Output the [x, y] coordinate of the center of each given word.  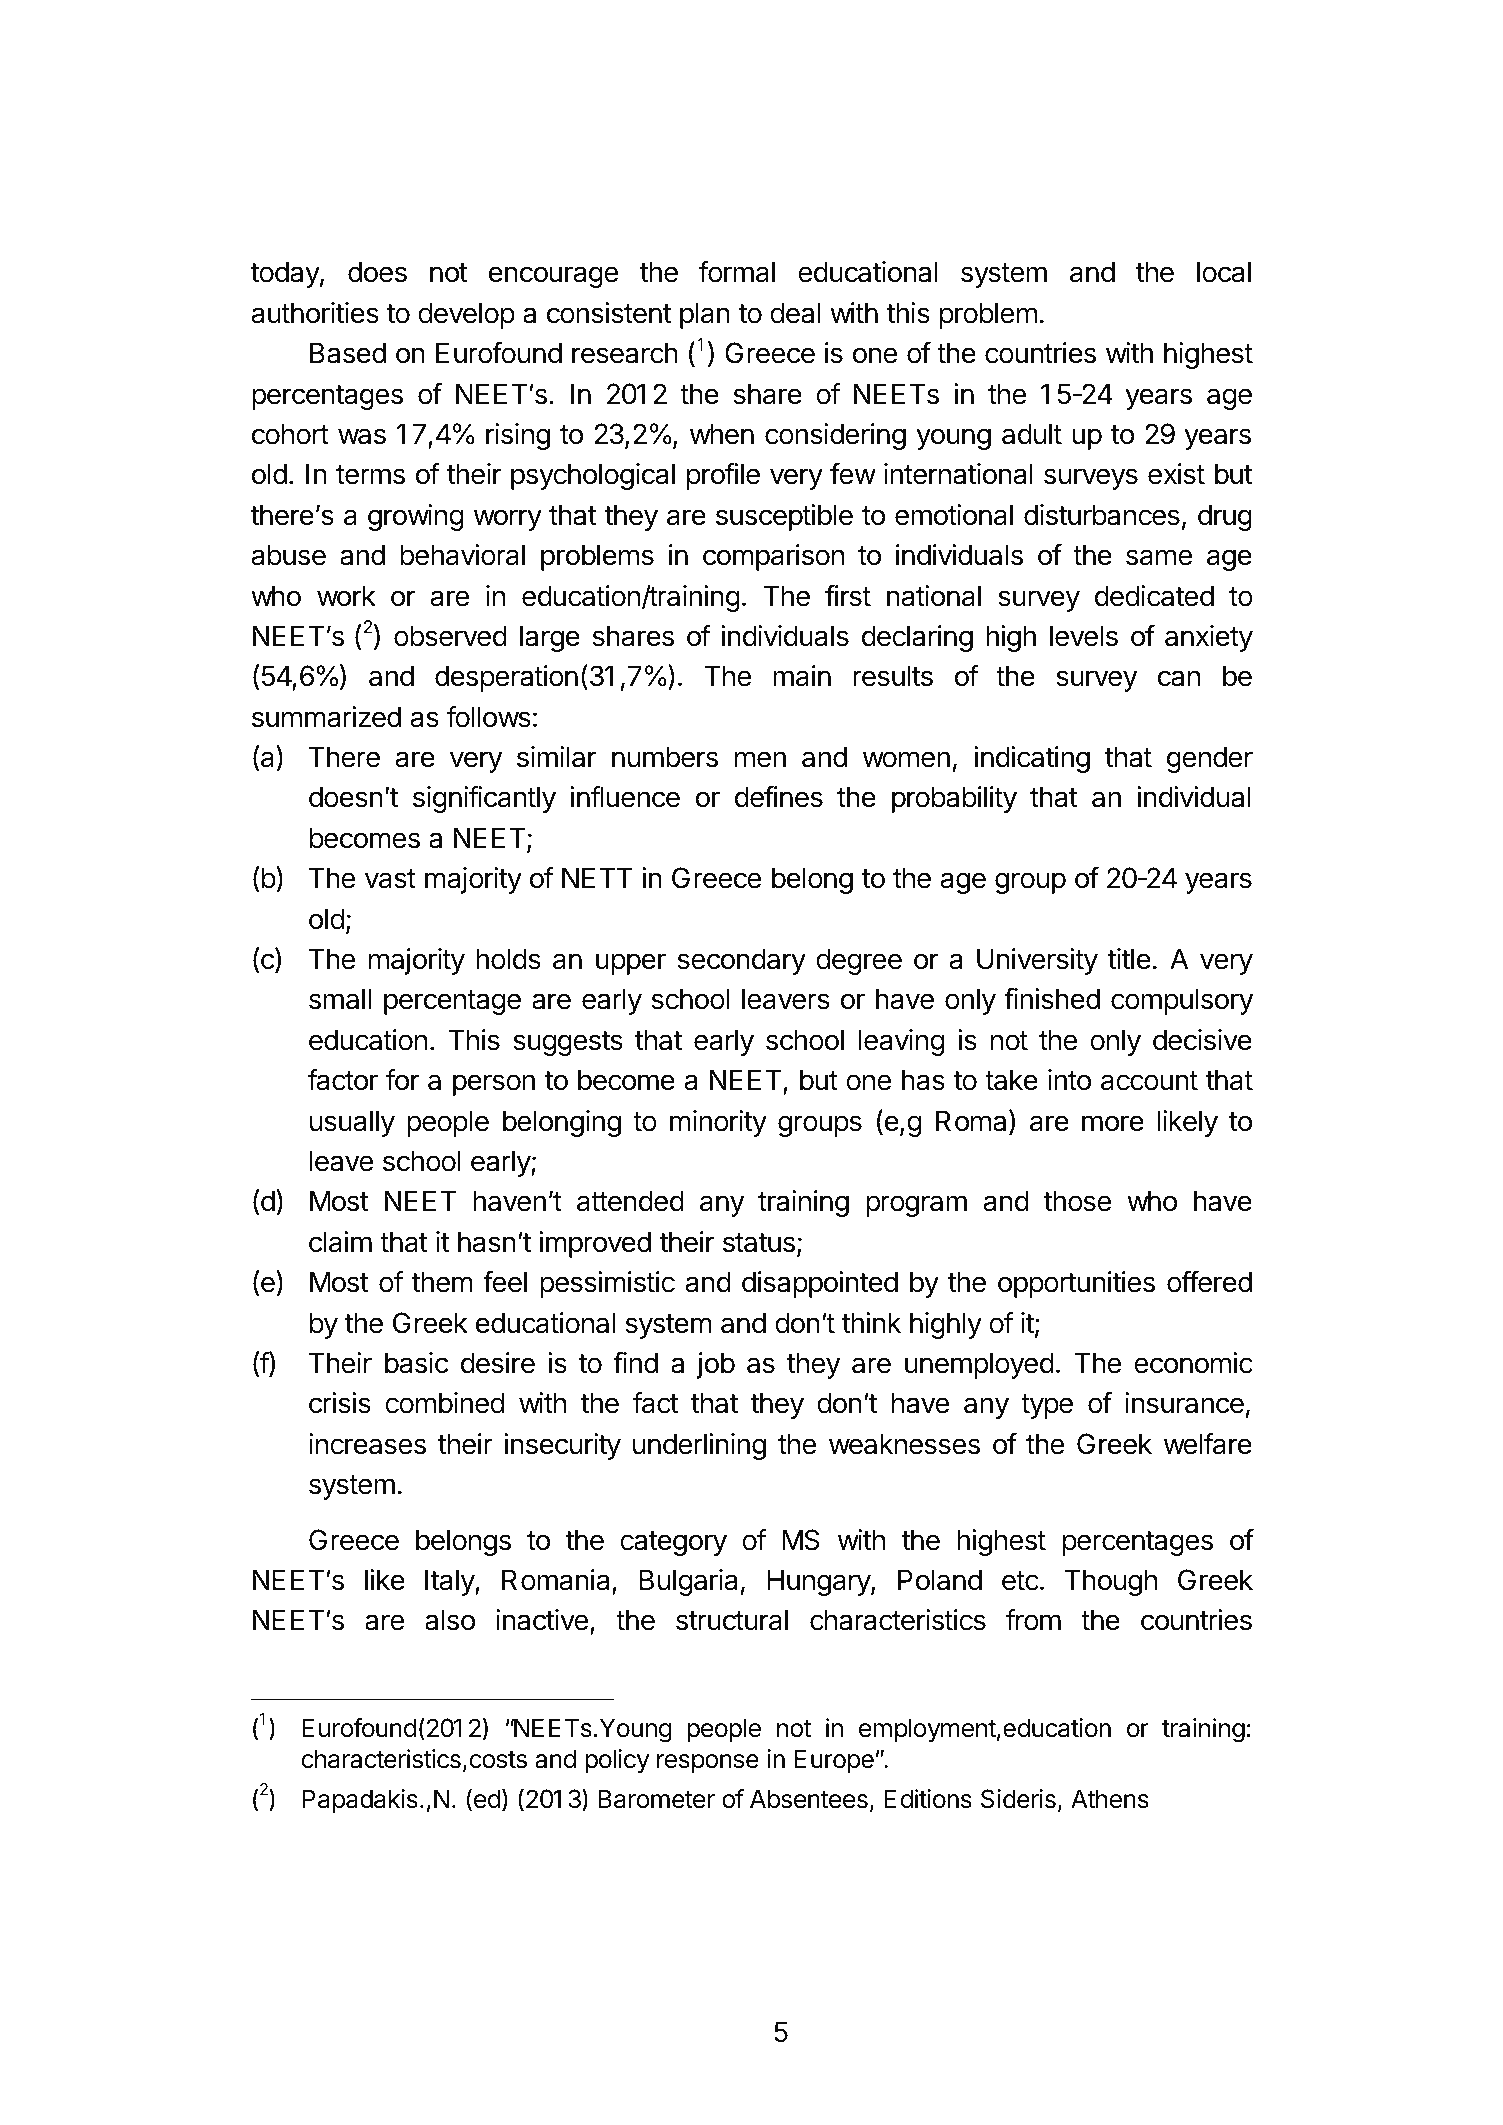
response [708, 1763]
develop [466, 315]
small [340, 999]
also [450, 1620]
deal [795, 313]
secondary [742, 961]
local [1224, 272]
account [1149, 1081]
